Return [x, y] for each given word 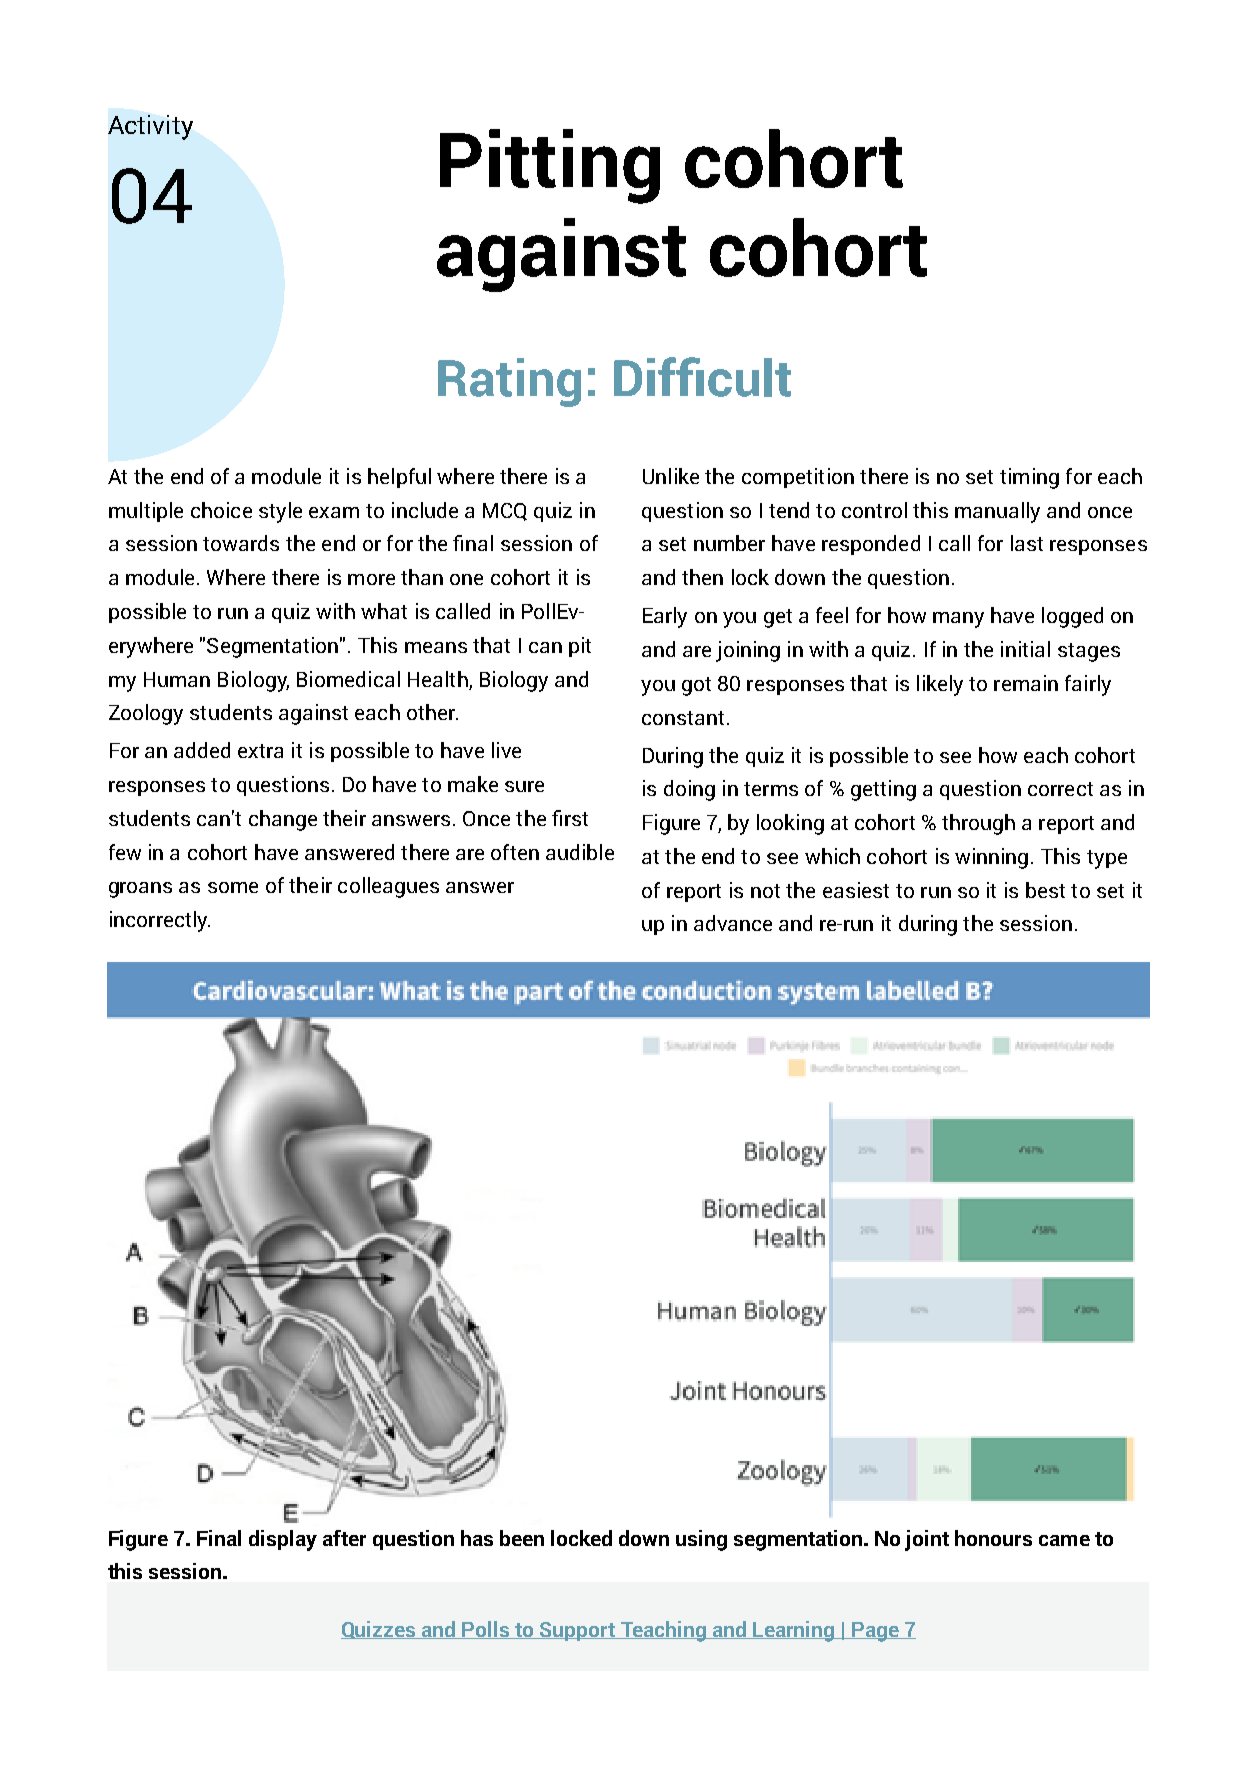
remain [1026, 683]
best [1045, 890]
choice [221, 510]
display [283, 1540]
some [233, 887]
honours [993, 1538]
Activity [150, 127]
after [344, 1538]
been [522, 1538]
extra [260, 751]
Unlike [671, 476]
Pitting [550, 166]
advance [733, 923]
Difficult [702, 377]
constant [683, 718]
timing [1029, 478]
